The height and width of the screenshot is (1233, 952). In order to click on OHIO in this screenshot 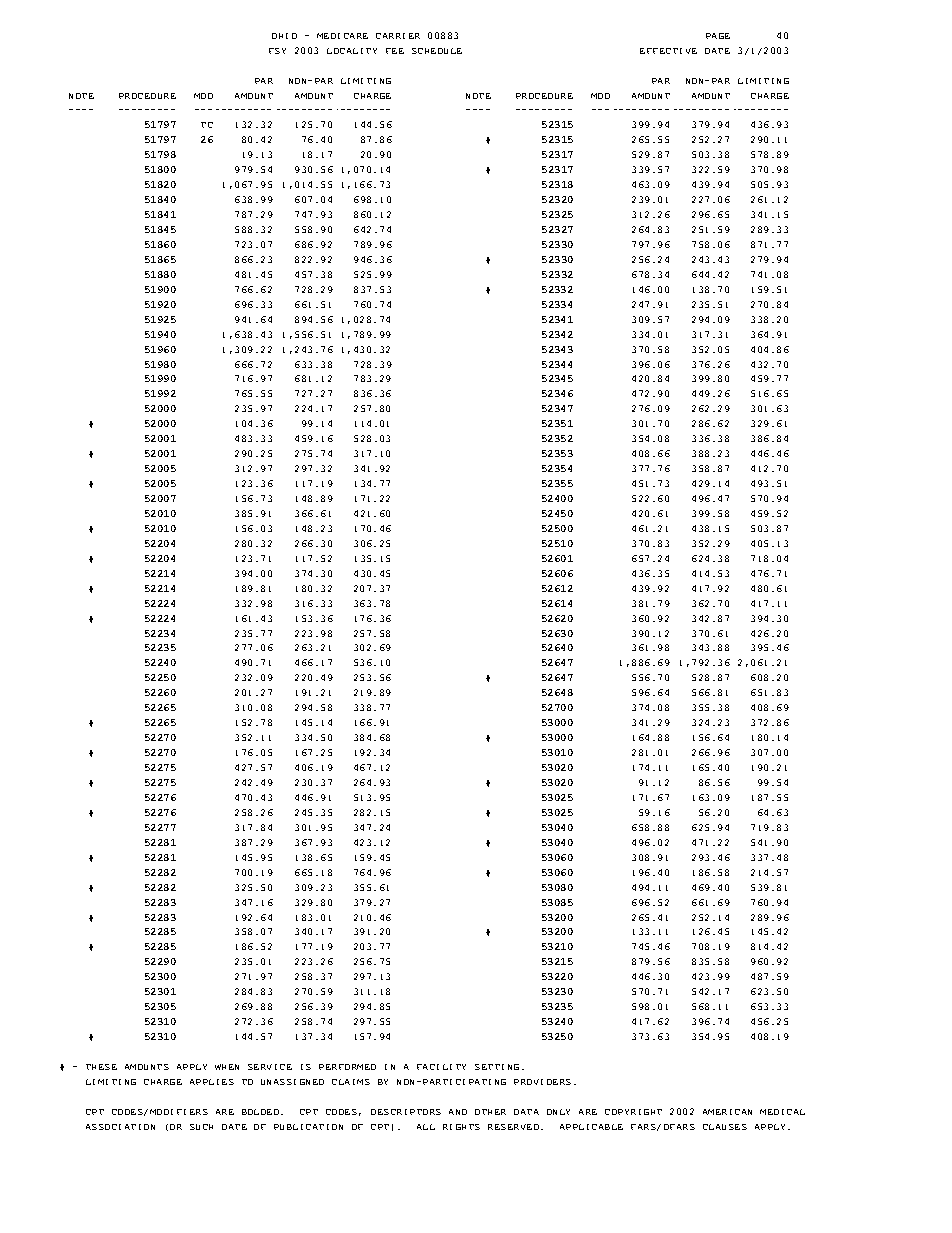, I will do `click(284, 36)`.
